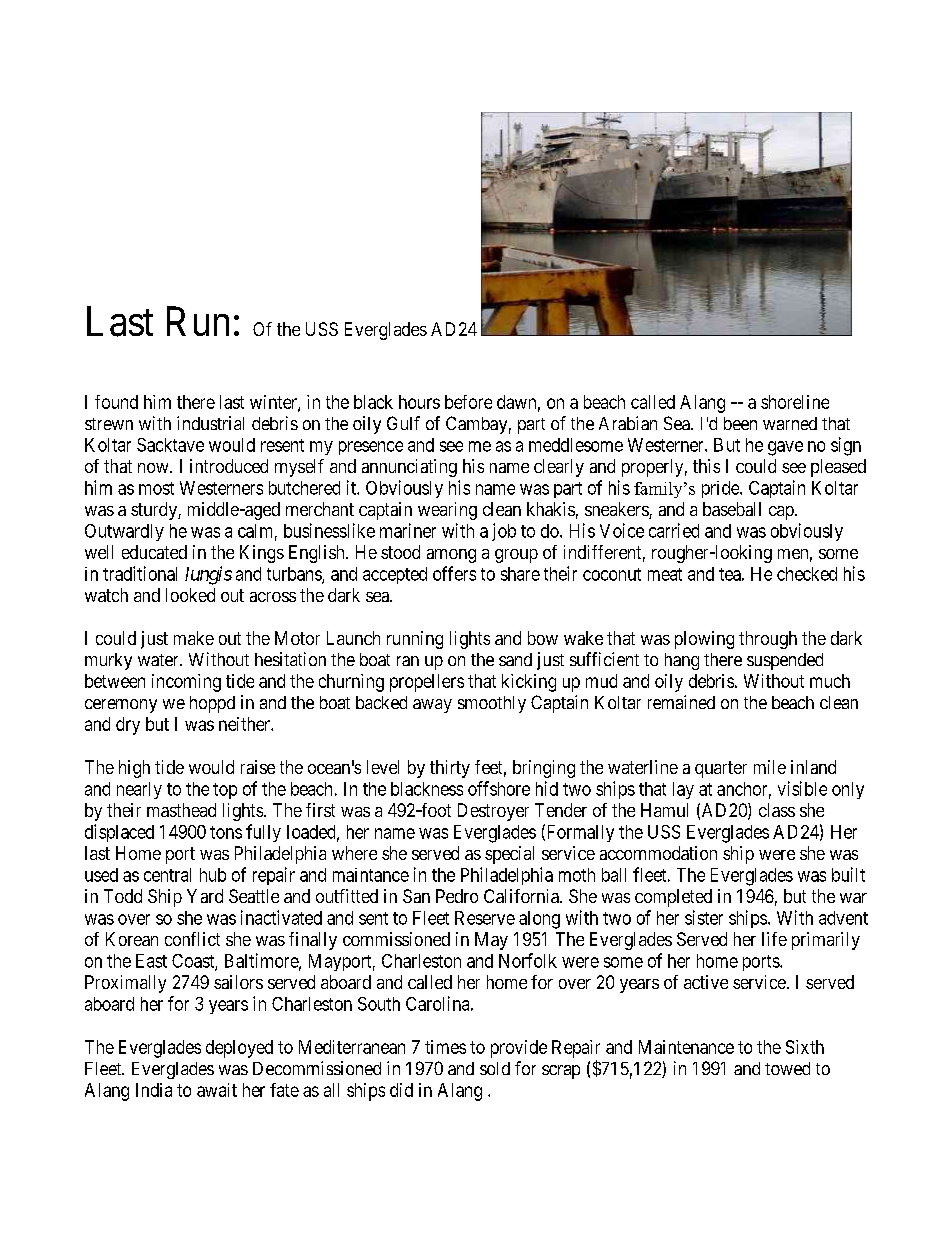 This screenshot has height=1233, width=952. I want to click on industrial, so click(210, 423).
